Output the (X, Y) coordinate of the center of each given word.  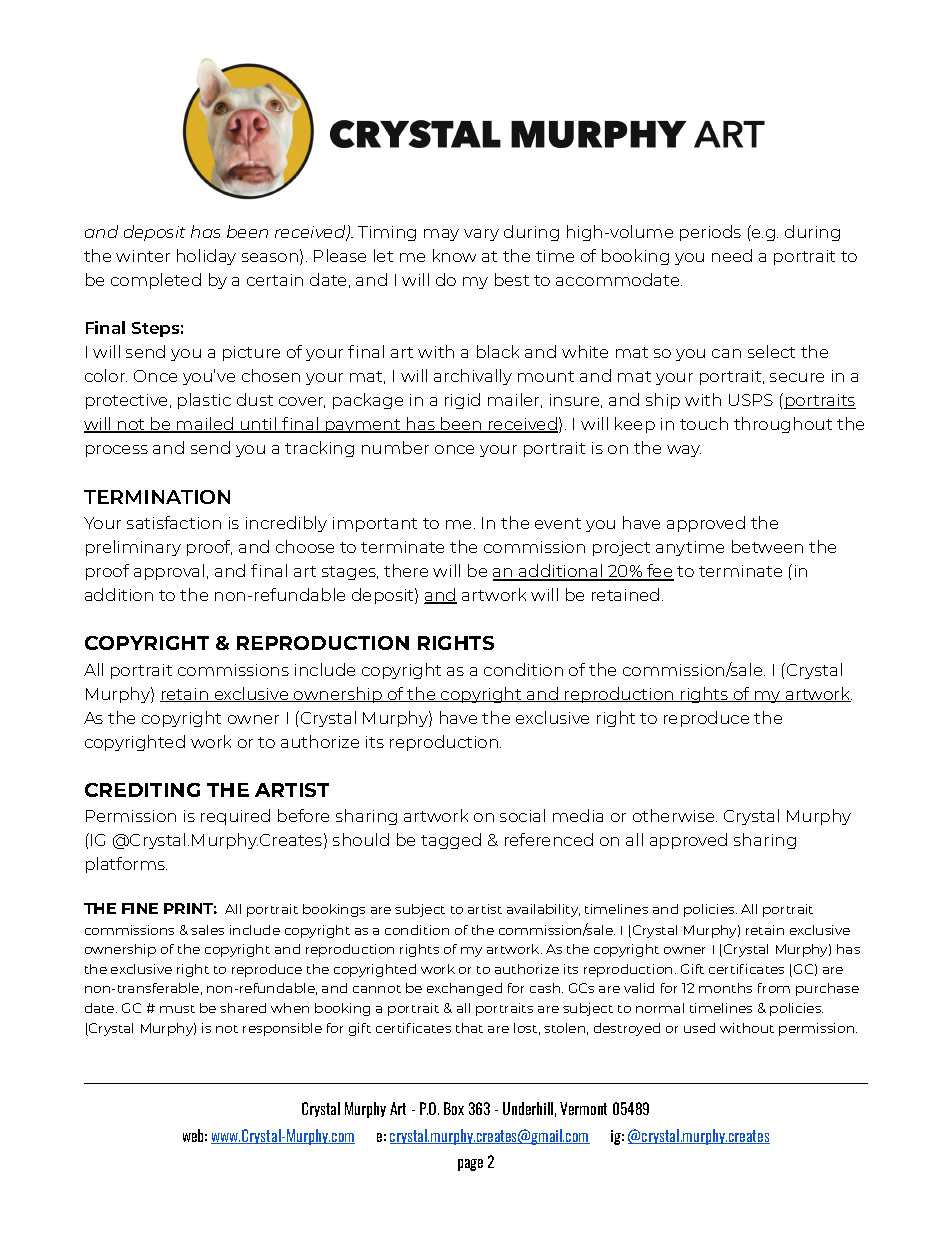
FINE (140, 908)
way (684, 451)
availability (543, 910)
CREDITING (142, 790)
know (454, 255)
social (522, 815)
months (725, 988)
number (395, 447)
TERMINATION (157, 497)
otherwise (675, 815)
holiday (206, 257)
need (732, 255)
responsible (282, 1029)
